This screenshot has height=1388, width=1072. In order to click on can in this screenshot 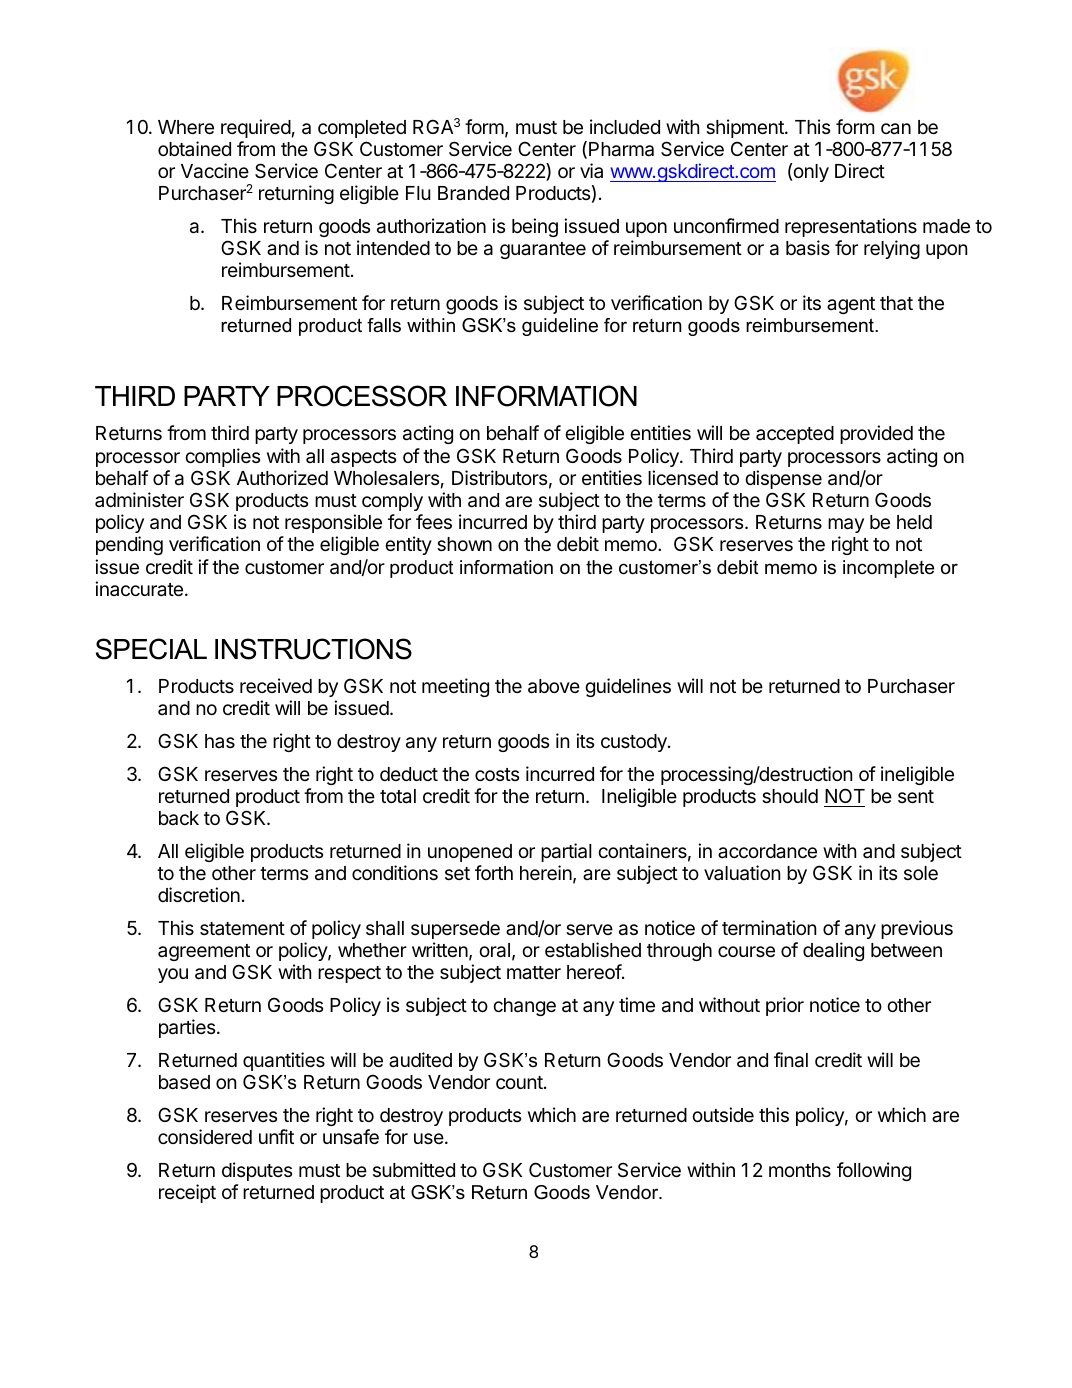, I will do `click(896, 128)`.
